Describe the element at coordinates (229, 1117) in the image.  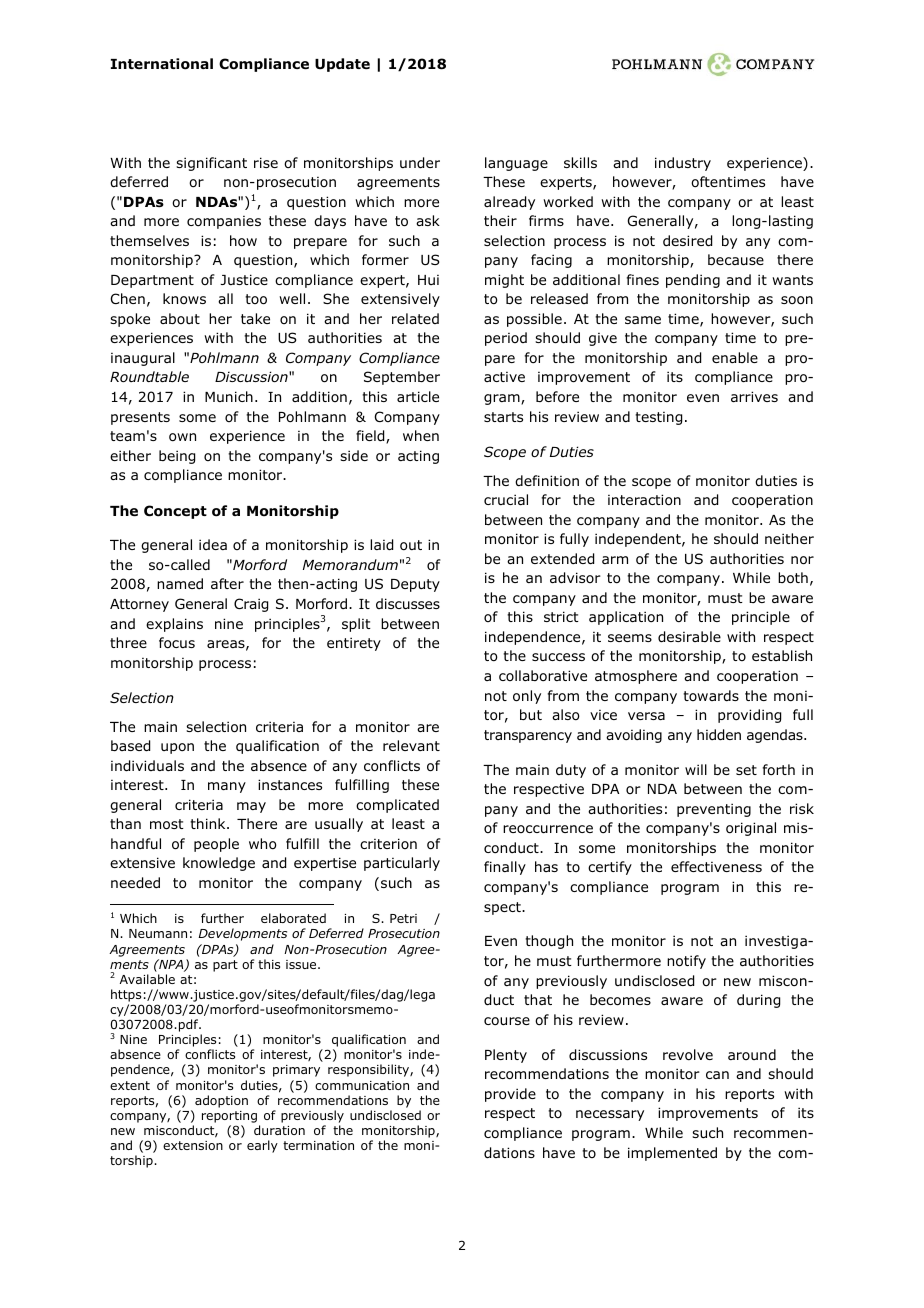
I see `reporting` at that location.
